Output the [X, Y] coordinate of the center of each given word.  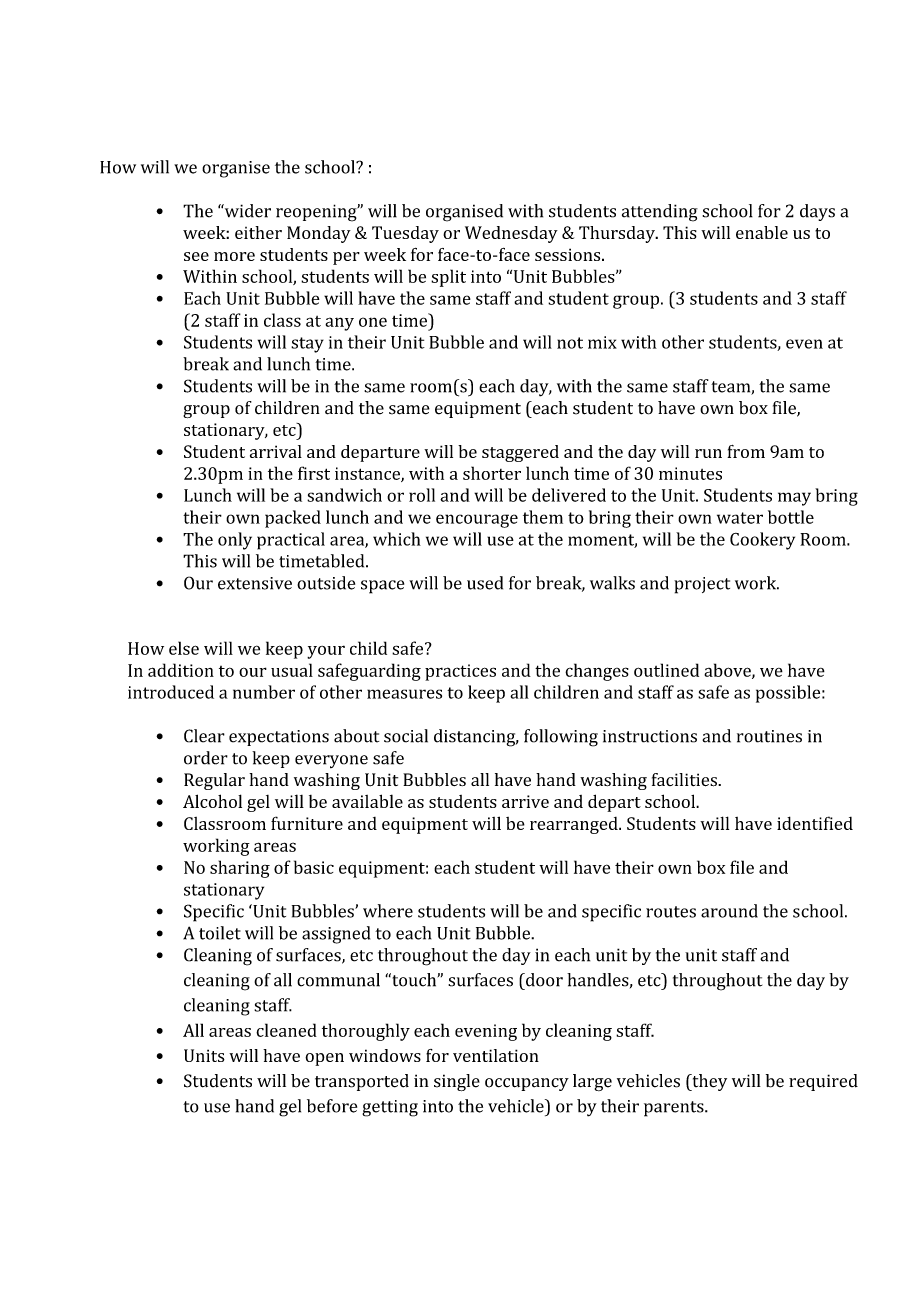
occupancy [527, 1084]
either [258, 232]
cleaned [286, 1030]
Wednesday [511, 234]
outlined [666, 670]
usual [292, 670]
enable [762, 232]
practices [460, 672]
